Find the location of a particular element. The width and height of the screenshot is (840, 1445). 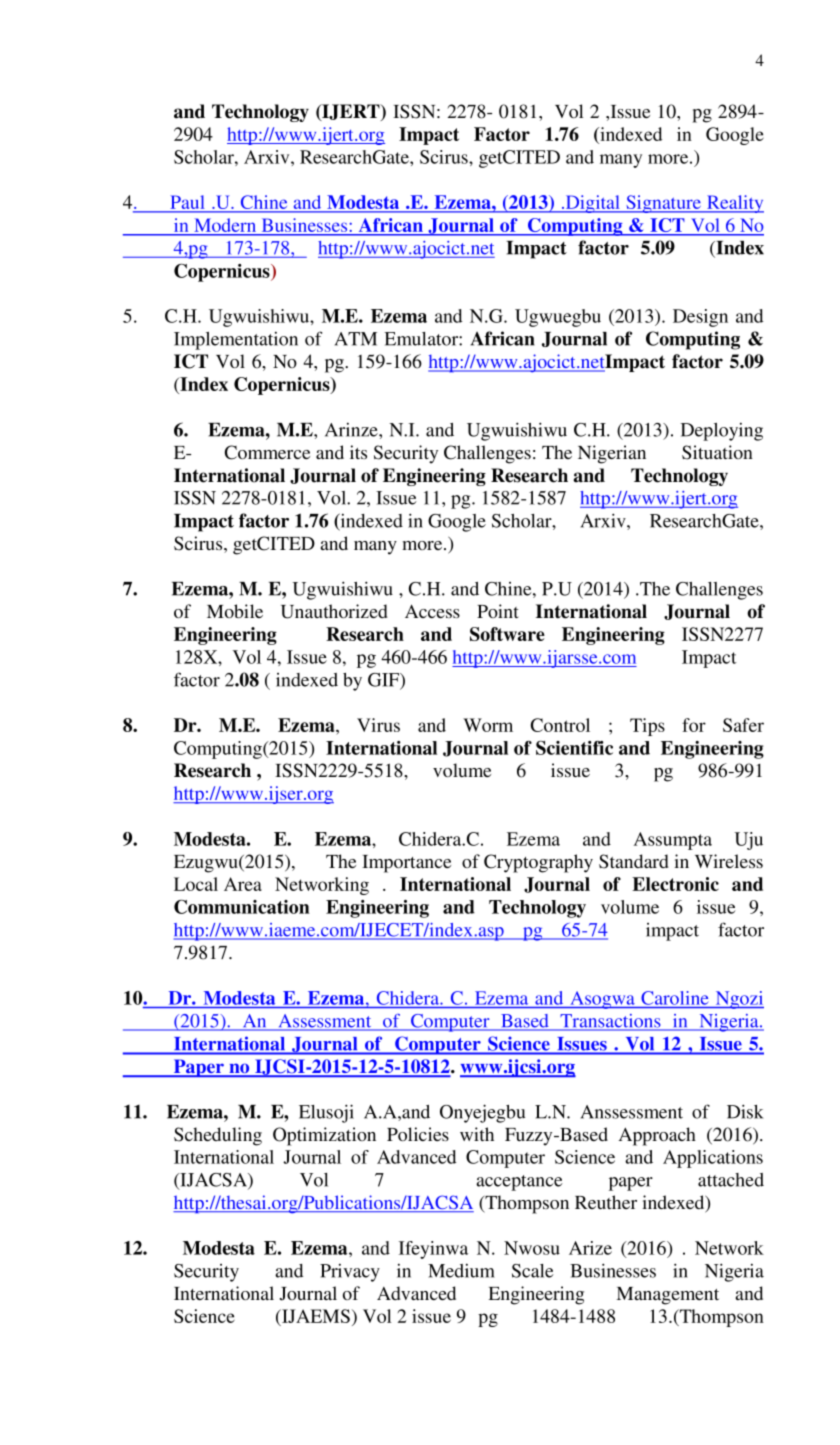

Modern is located at coordinates (225, 225).
